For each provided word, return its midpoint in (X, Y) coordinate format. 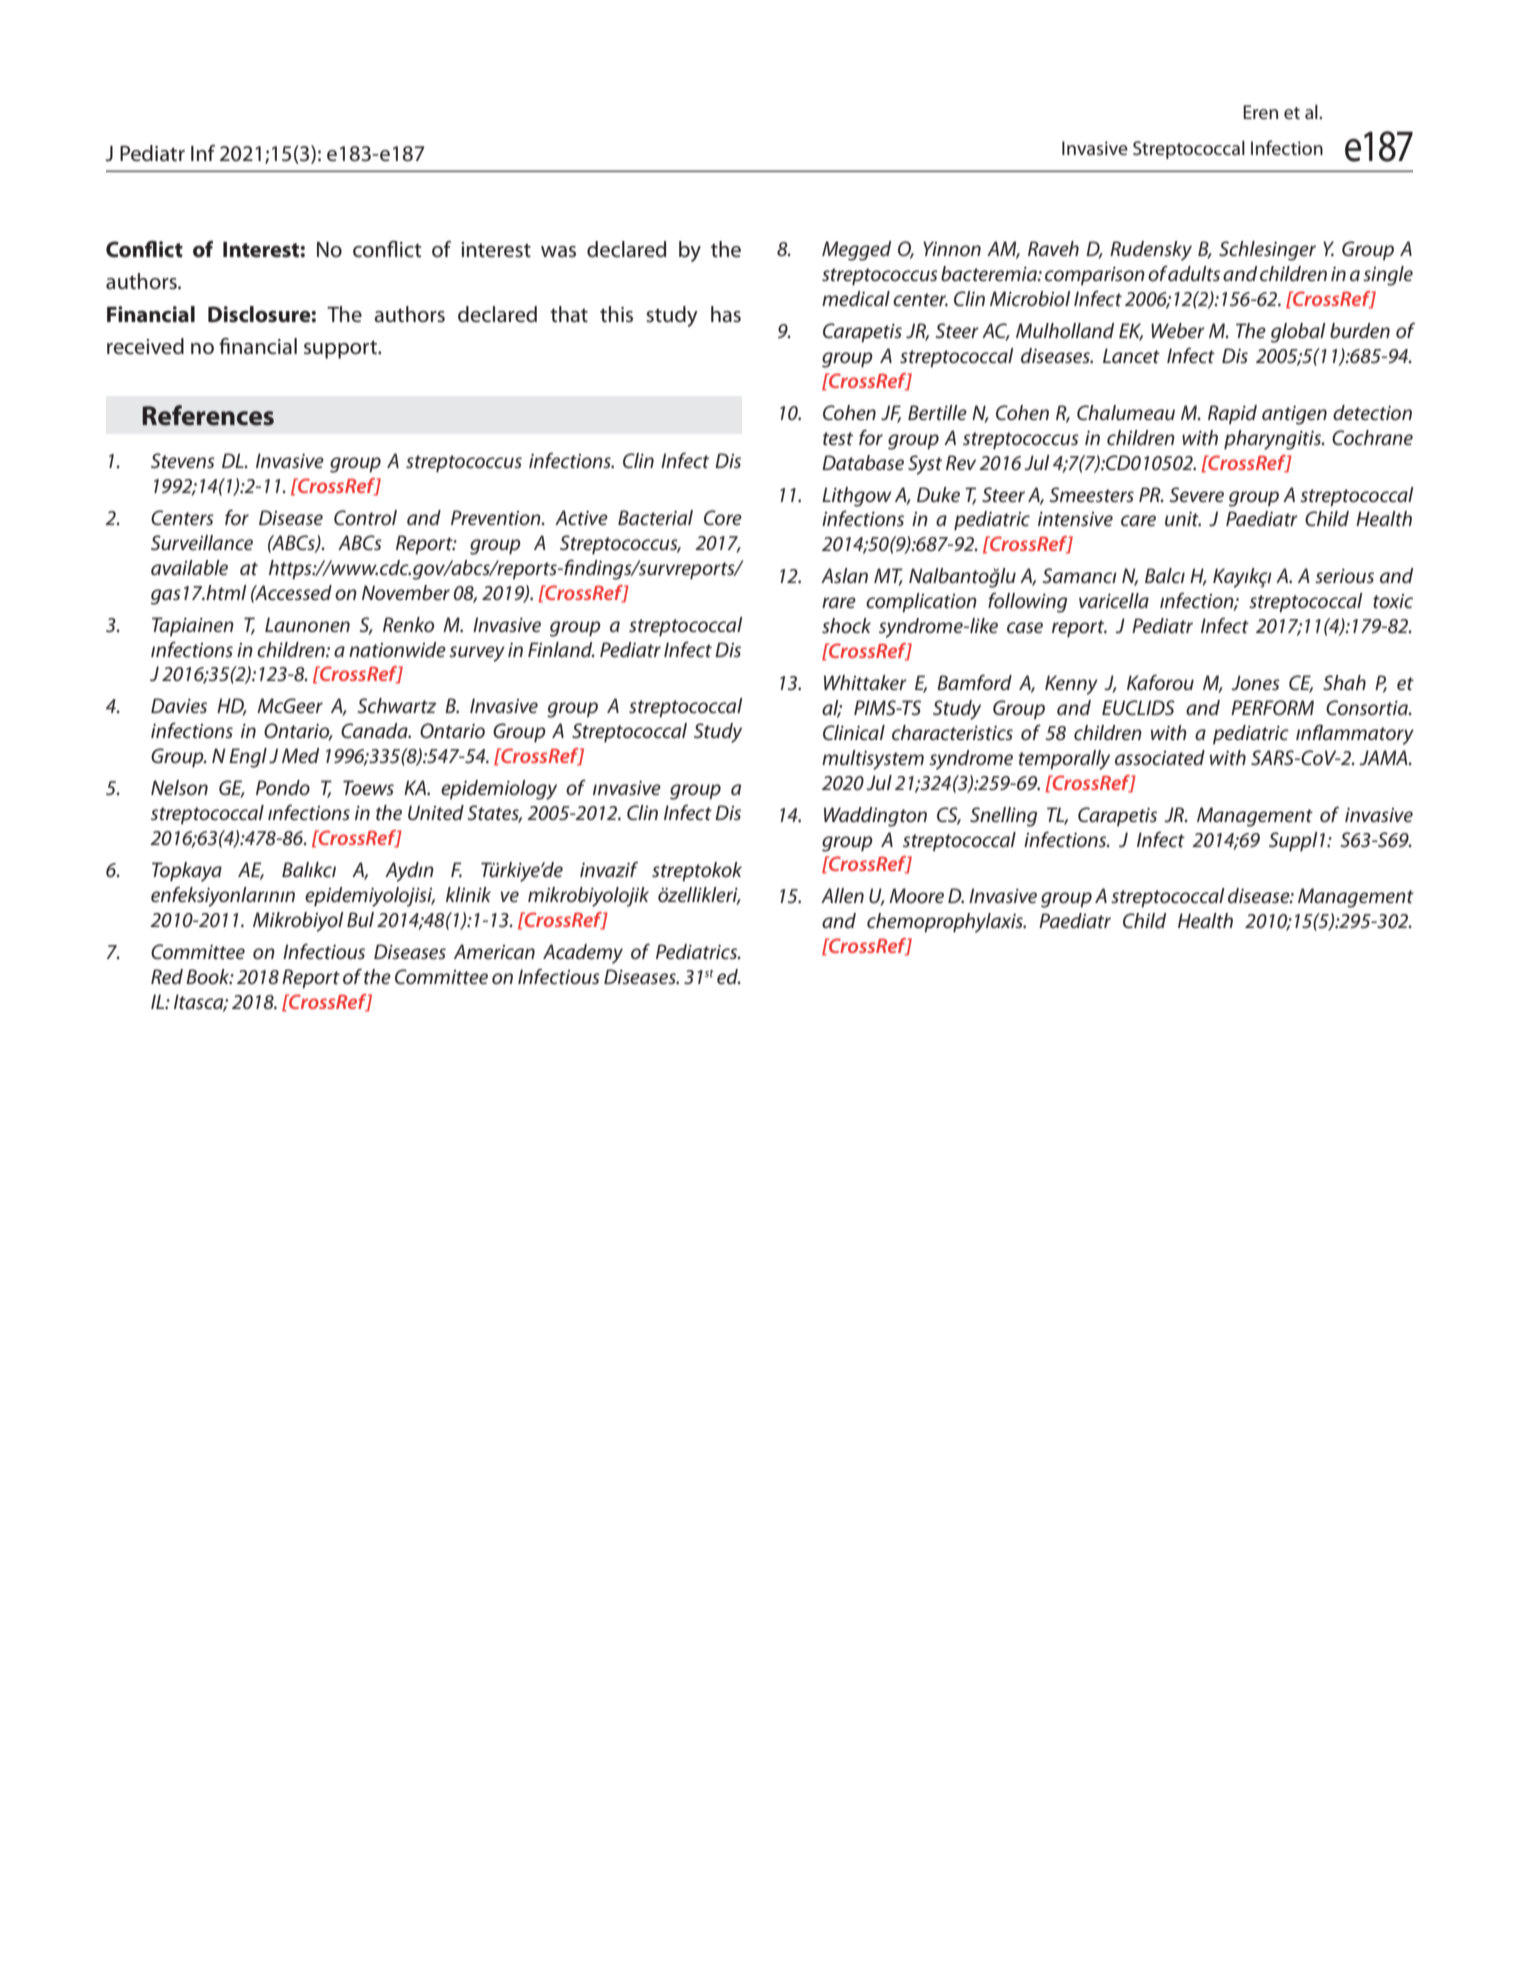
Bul (360, 919)
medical (856, 299)
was (558, 252)
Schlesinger (1267, 251)
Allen (842, 896)
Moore (916, 896)
